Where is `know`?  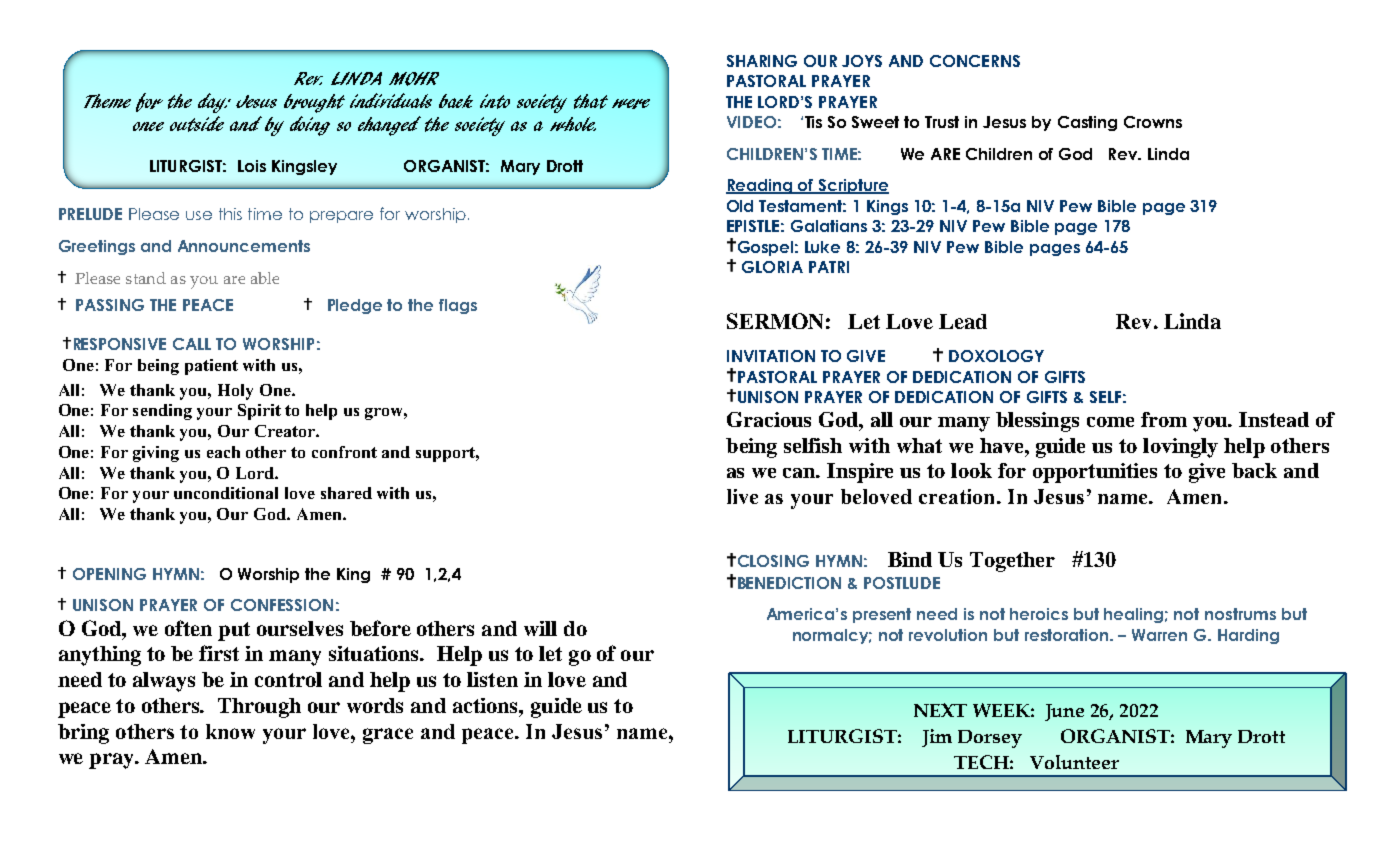
know is located at coordinates (230, 731).
